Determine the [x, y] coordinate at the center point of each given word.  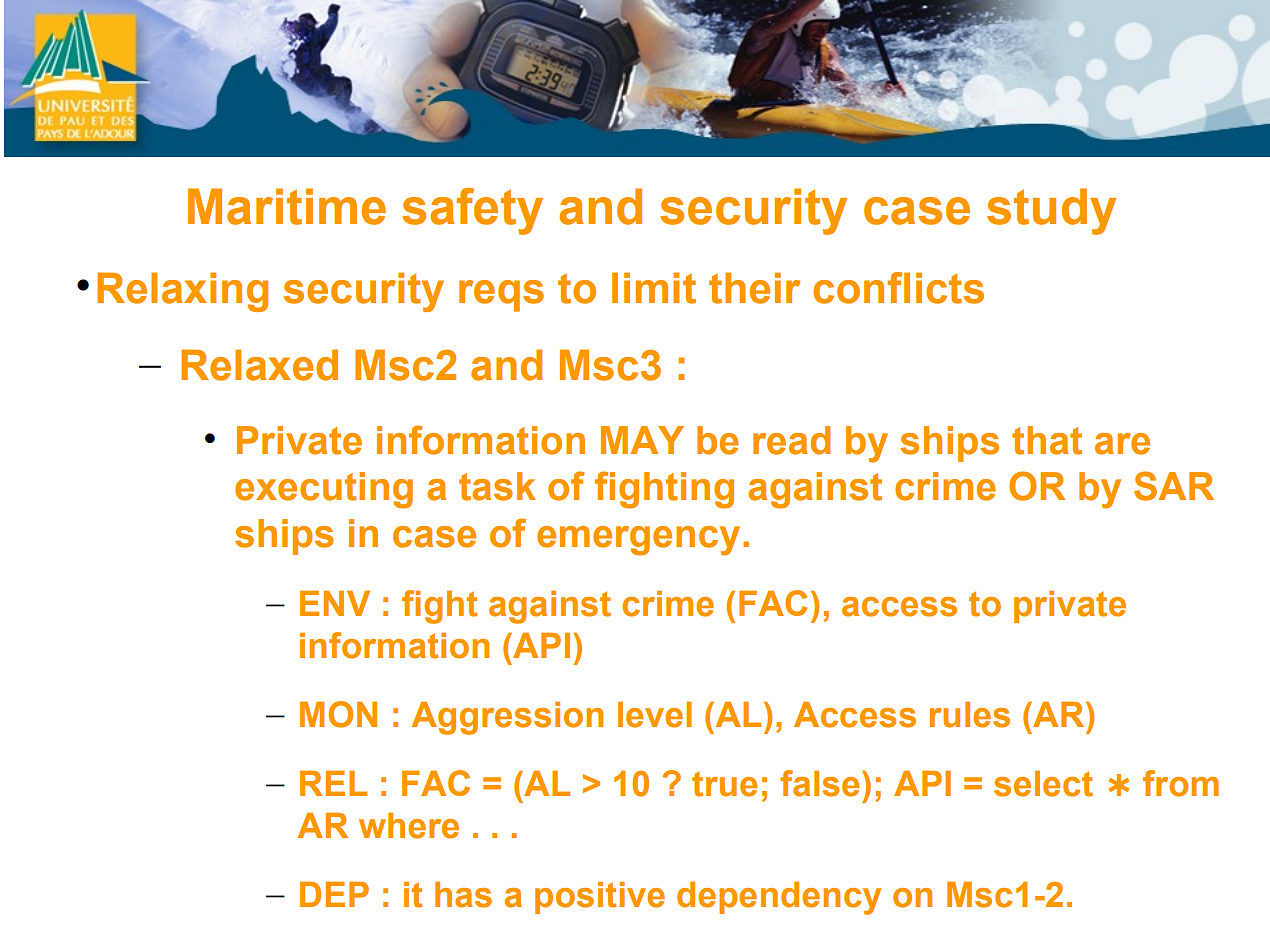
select [1043, 784]
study [1051, 211]
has [463, 895]
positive [600, 898]
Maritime [287, 206]
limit [654, 288]
